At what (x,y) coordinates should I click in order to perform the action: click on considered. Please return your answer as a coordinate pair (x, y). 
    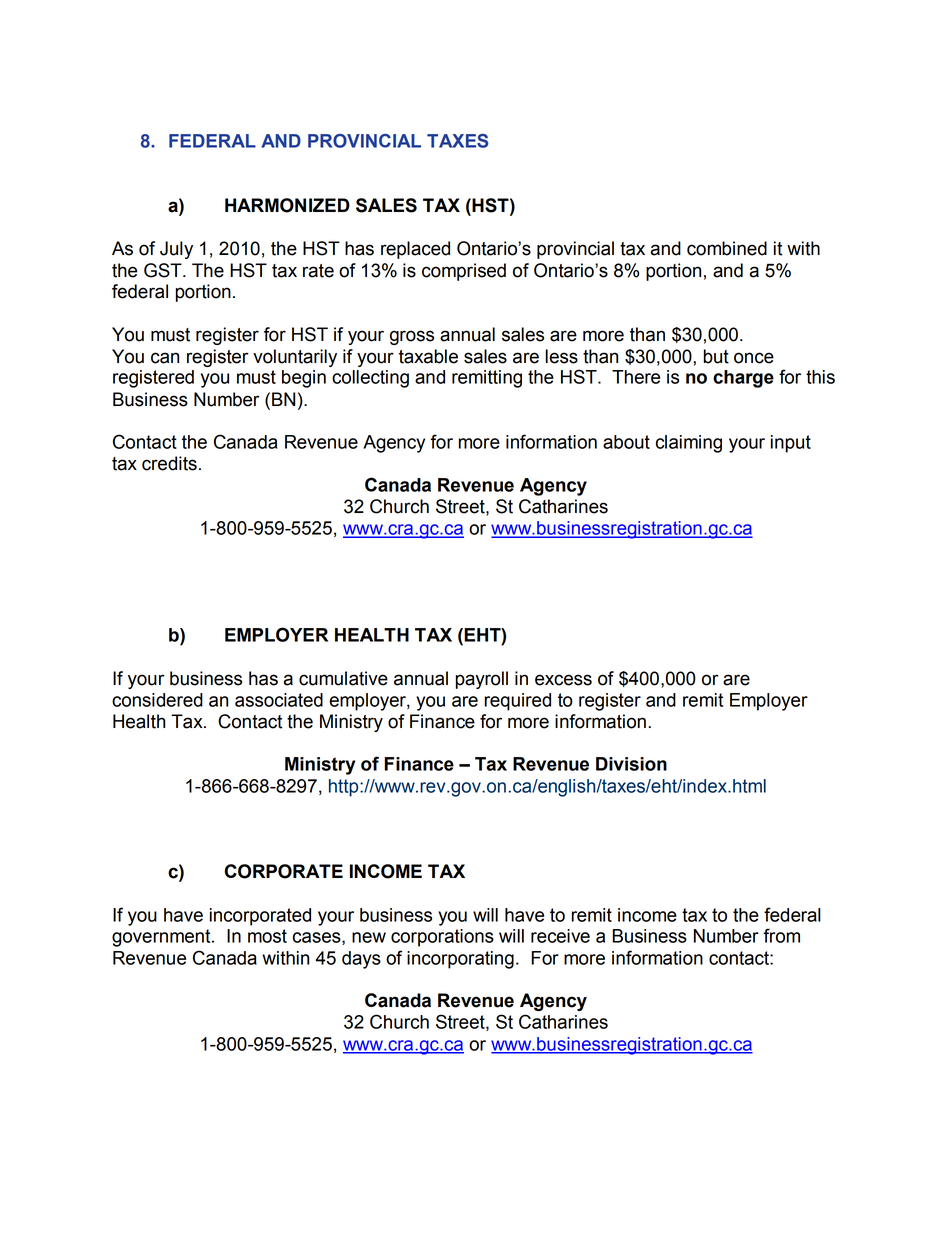
    Looking at the image, I should click on (157, 700).
